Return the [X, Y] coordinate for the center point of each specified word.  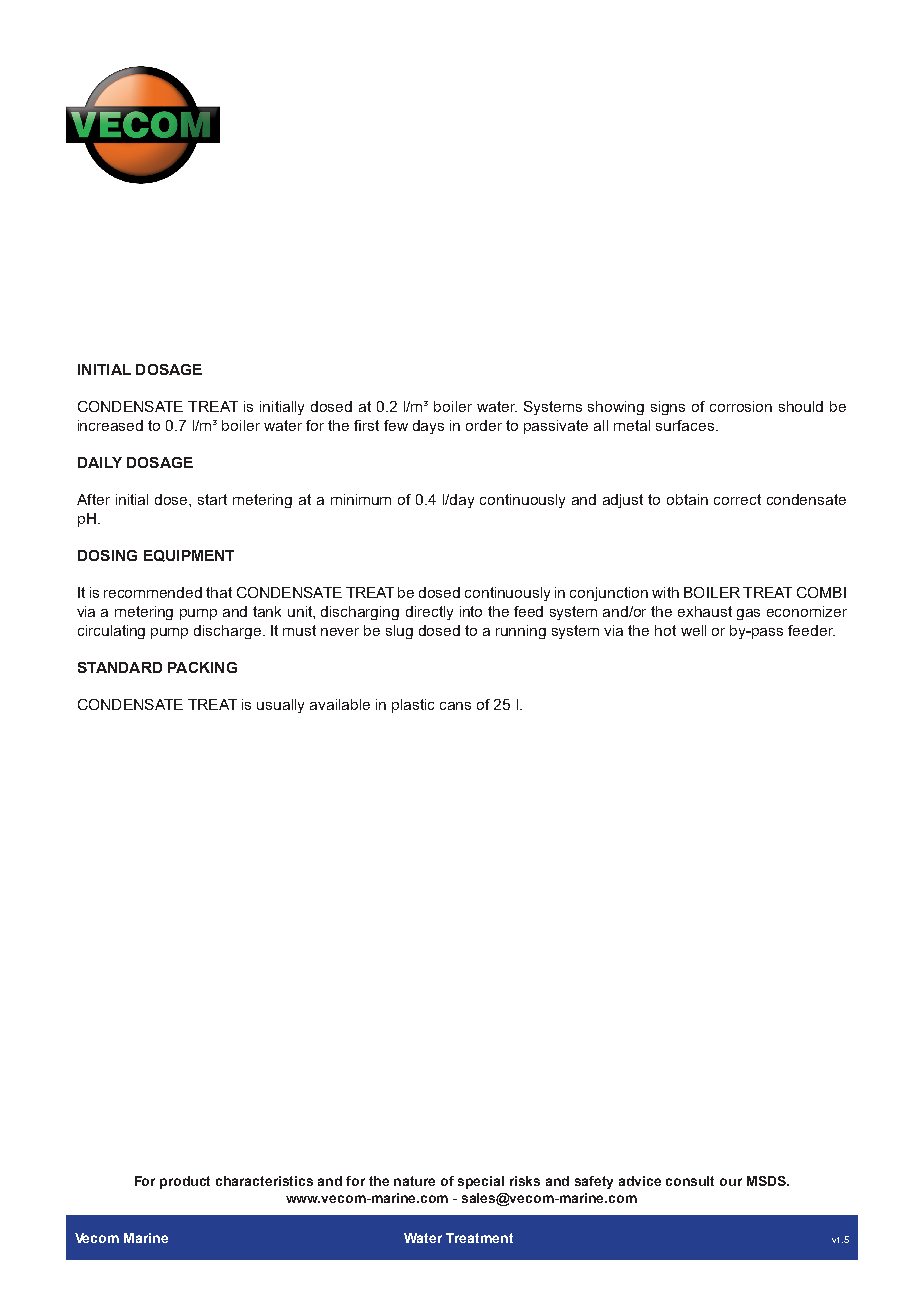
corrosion [741, 406]
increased [110, 425]
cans [455, 706]
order [484, 425]
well [693, 630]
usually [280, 706]
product [185, 1182]
